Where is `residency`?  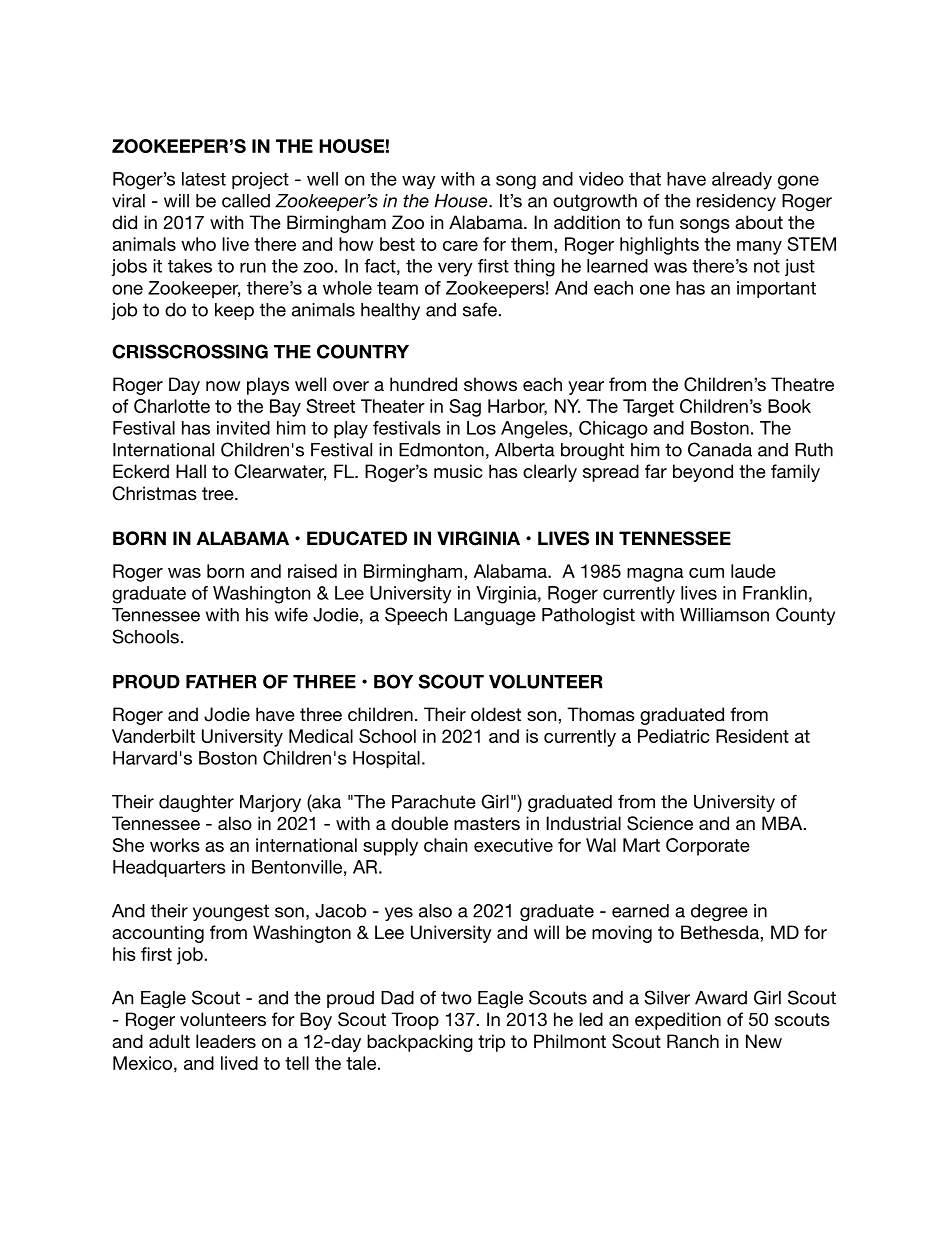
residency is located at coordinates (736, 202).
